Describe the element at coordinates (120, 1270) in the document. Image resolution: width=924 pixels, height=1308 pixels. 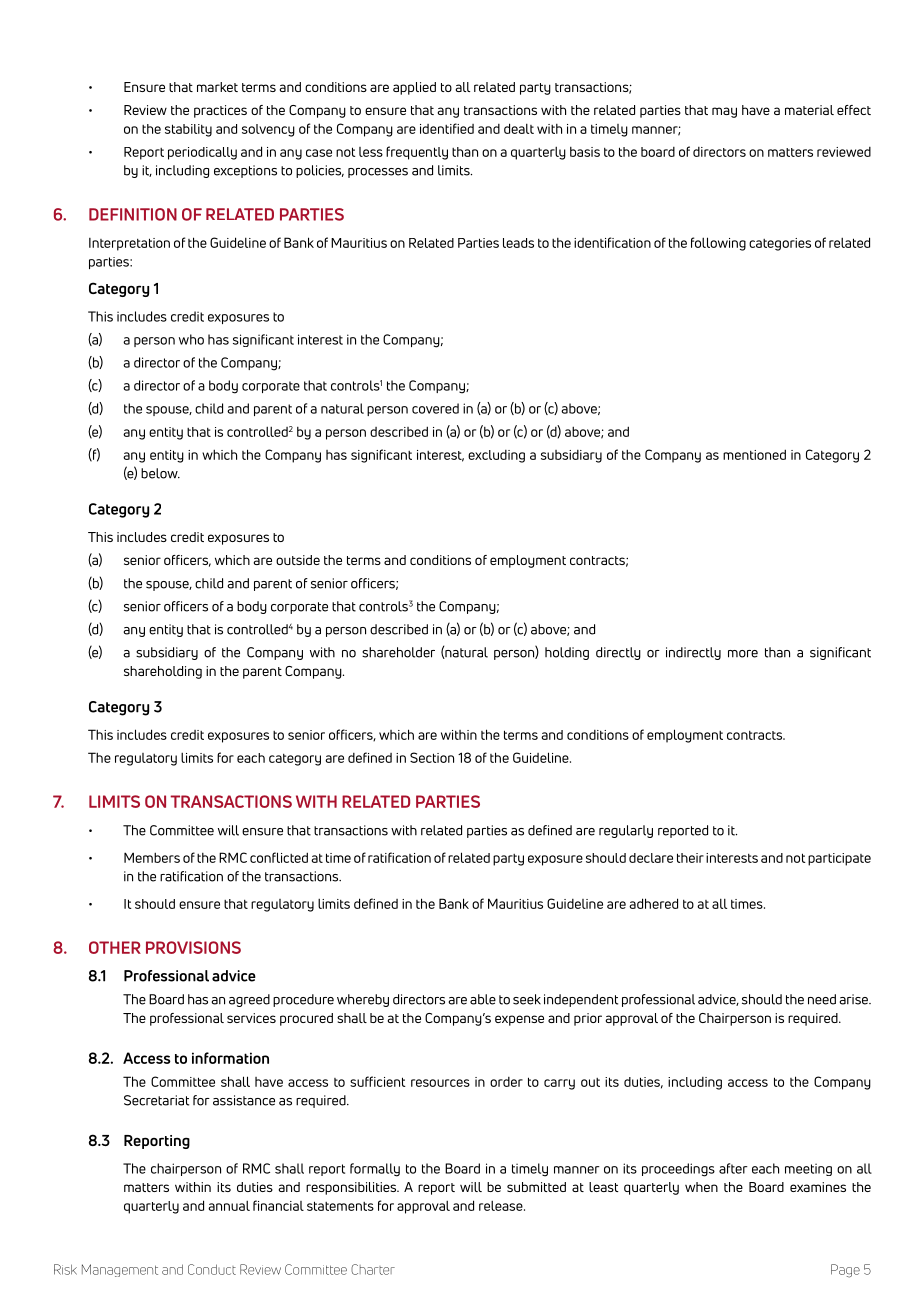
I see `Management` at that location.
